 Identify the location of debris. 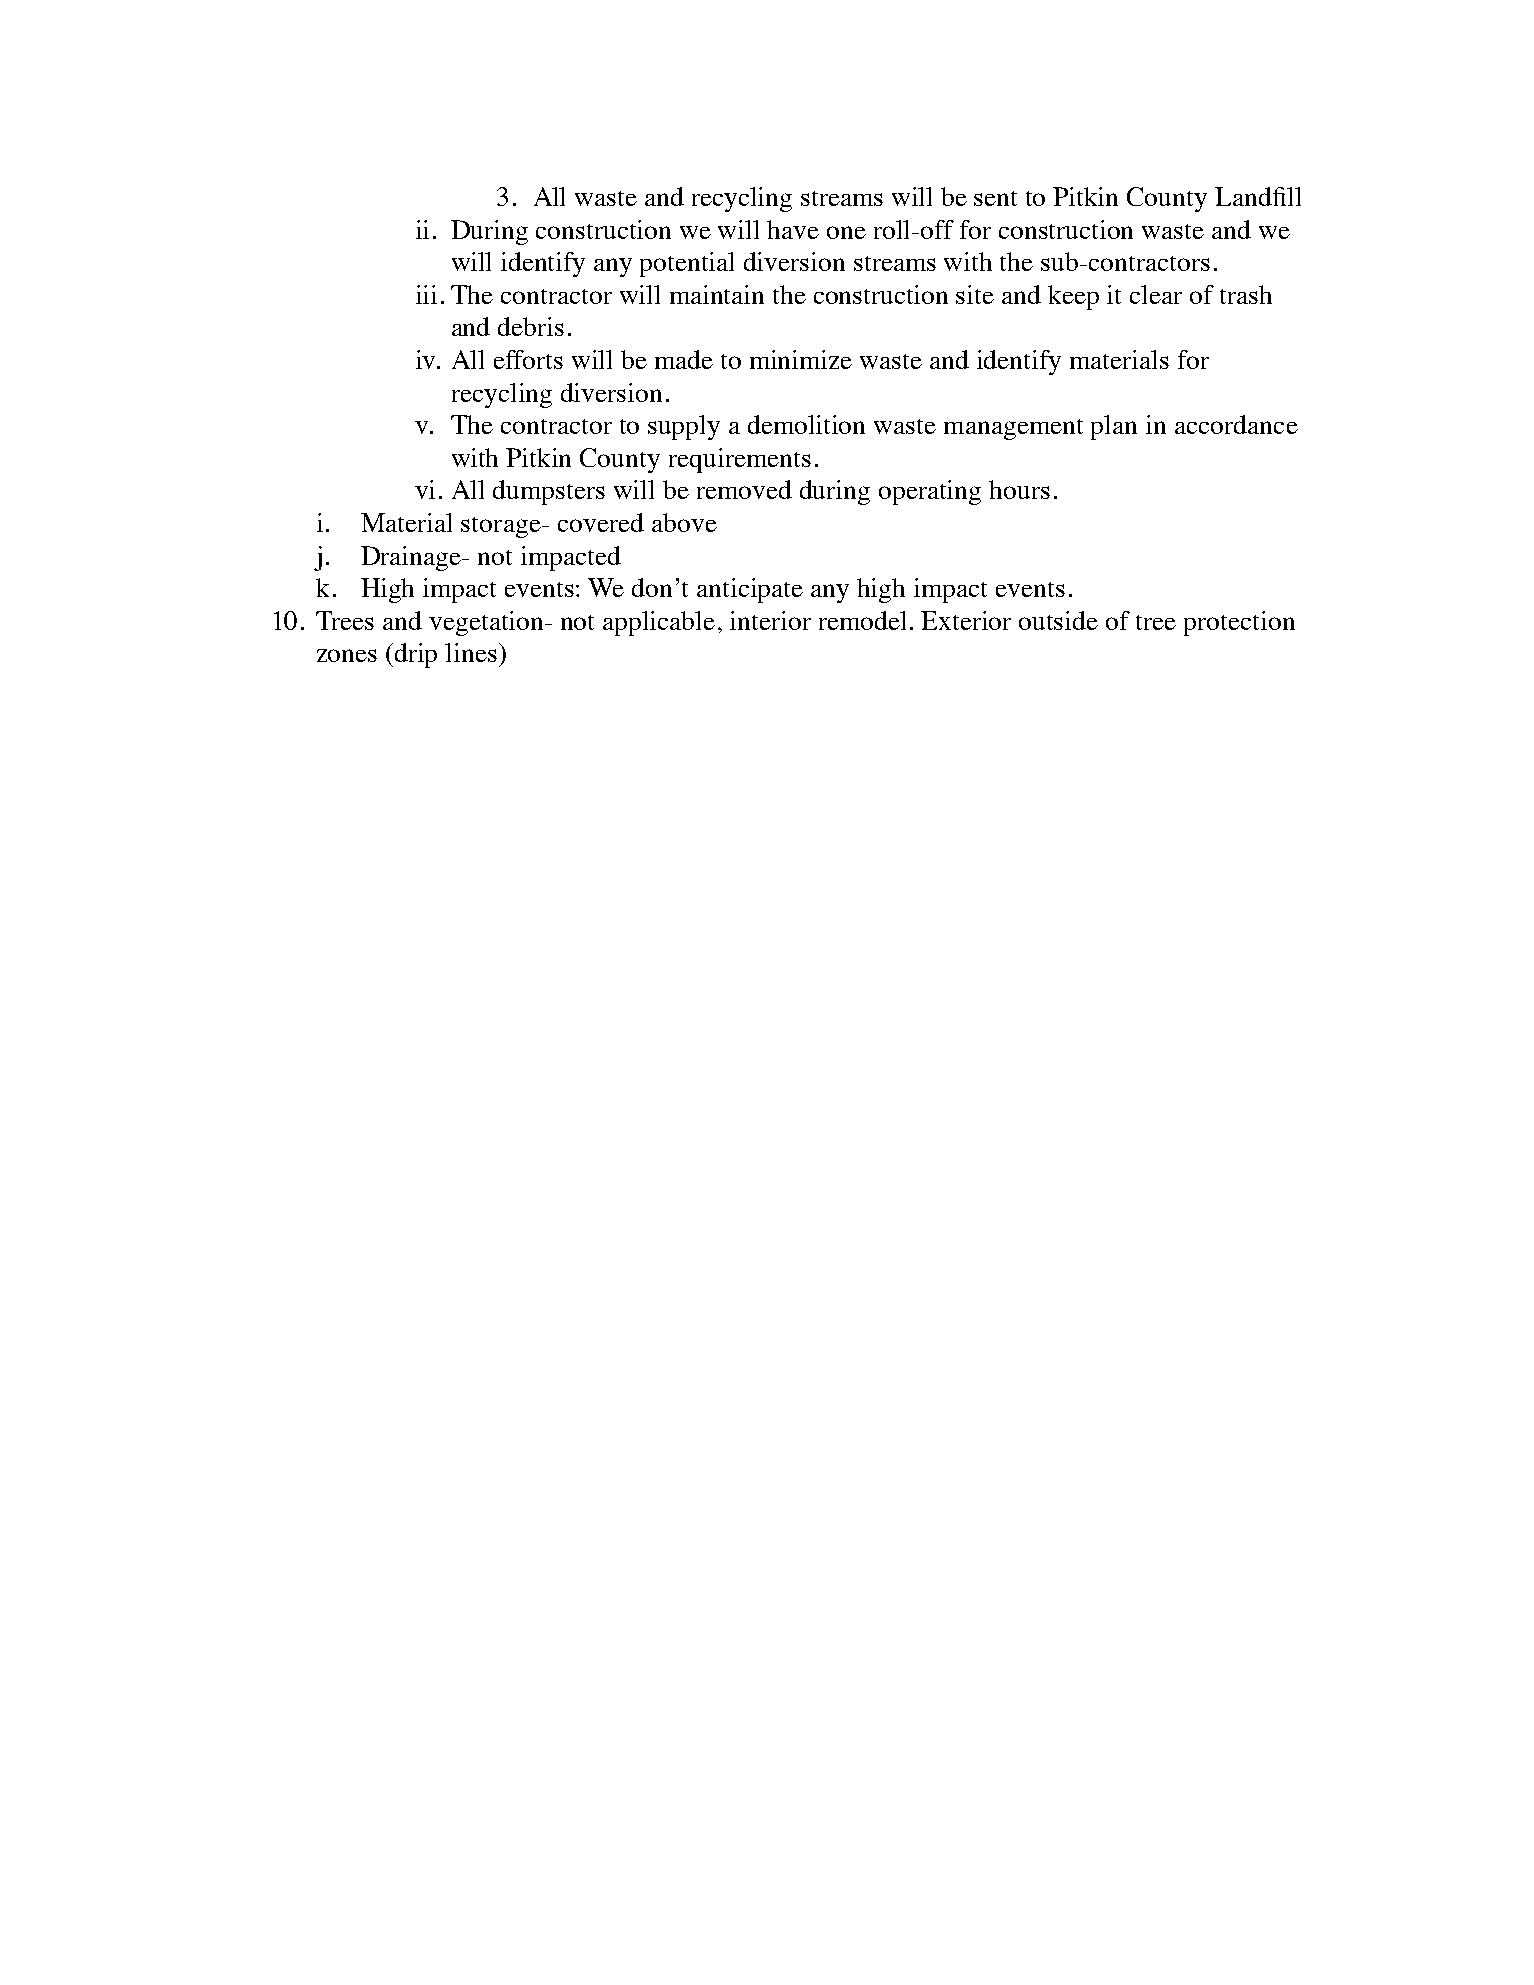
(531, 326).
